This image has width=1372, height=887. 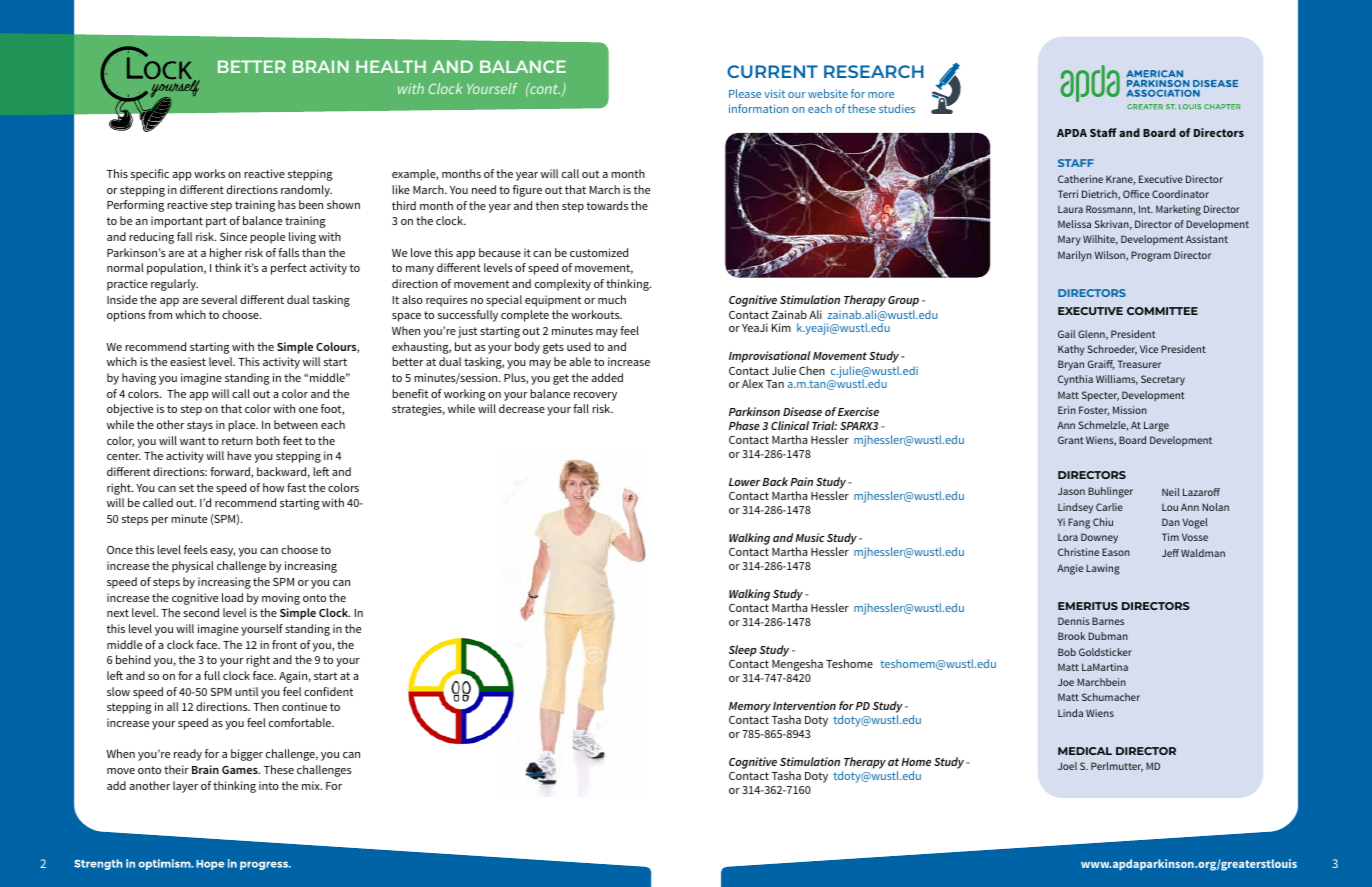 I want to click on easiest, so click(x=188, y=361).
